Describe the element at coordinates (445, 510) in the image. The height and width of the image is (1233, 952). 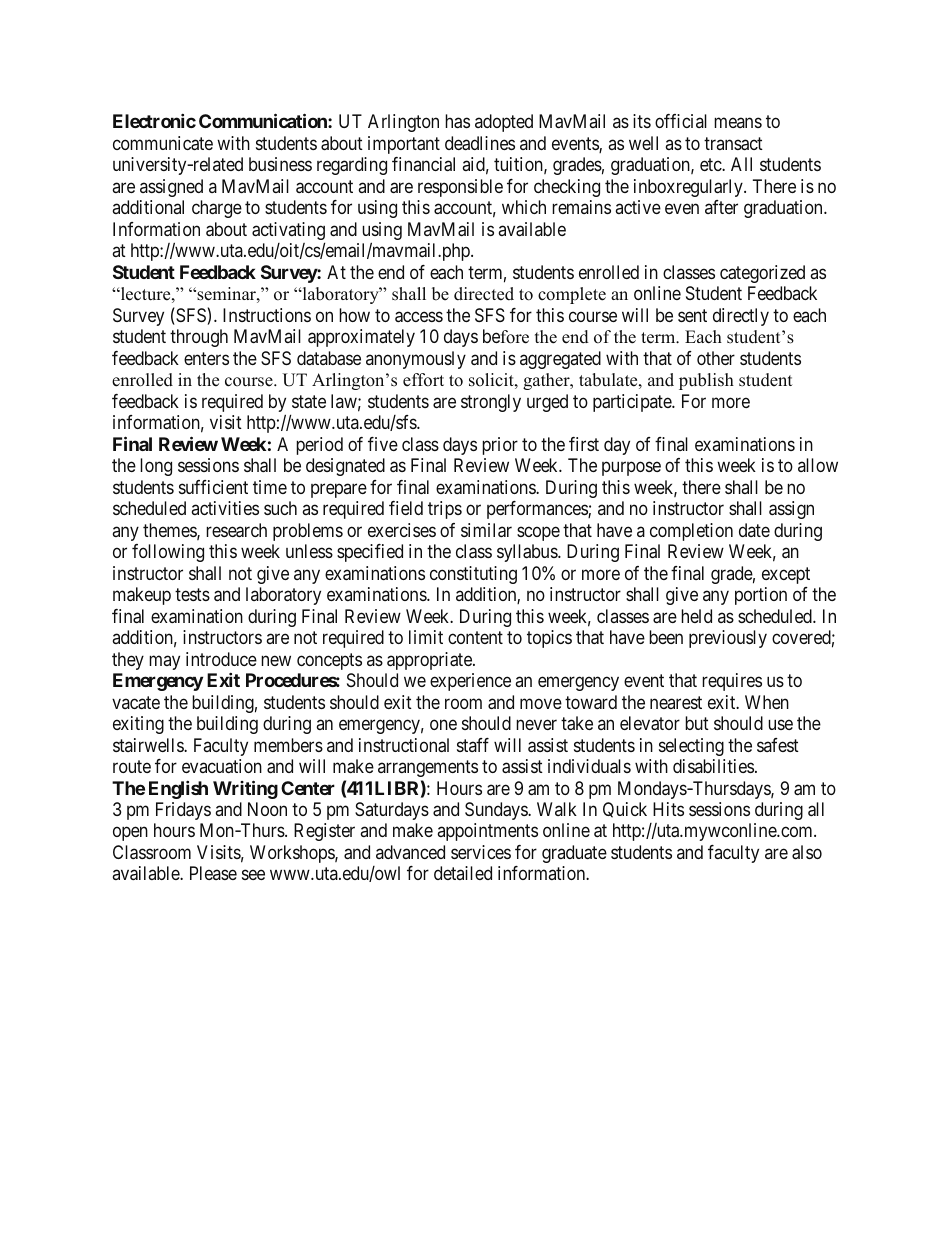
I see `trips` at that location.
